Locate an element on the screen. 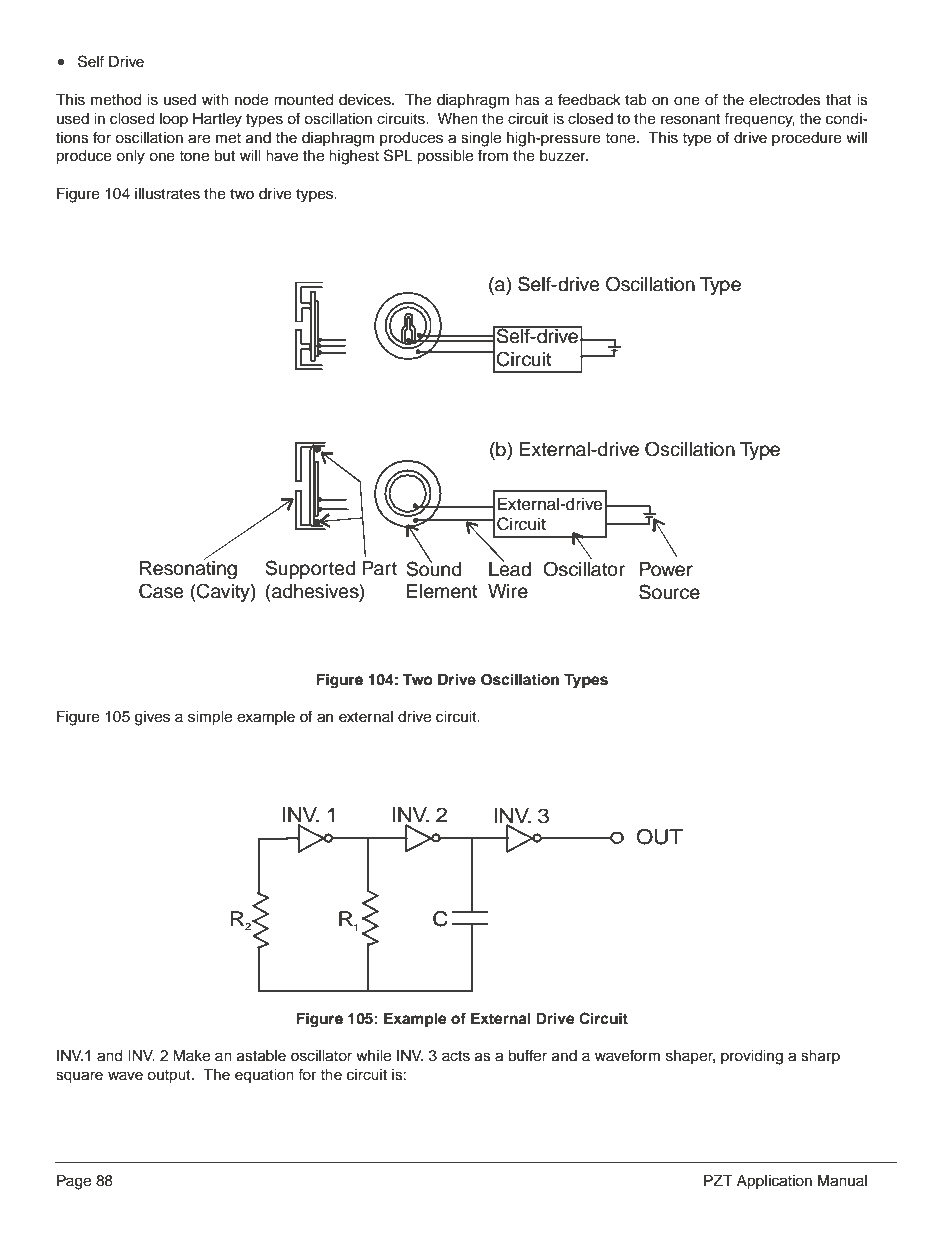 Image resolution: width=952 pixels, height=1233 pixels. loop is located at coordinates (174, 120).
